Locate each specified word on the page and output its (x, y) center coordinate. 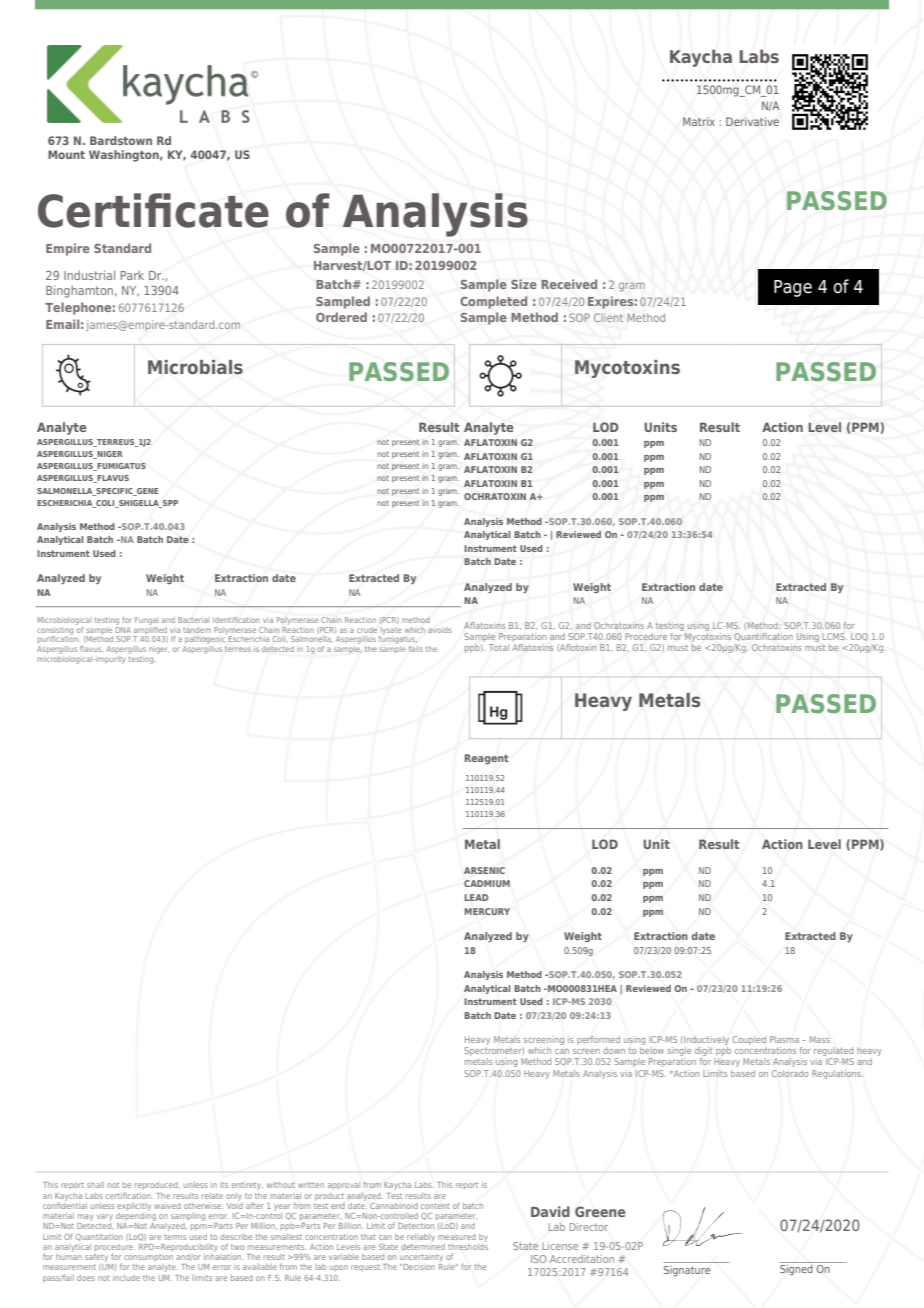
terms (175, 1237)
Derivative (752, 121)
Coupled (749, 1040)
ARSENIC (484, 870)
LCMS (835, 636)
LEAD (476, 897)
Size (524, 284)
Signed (796, 1270)
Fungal (146, 621)
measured (457, 1237)
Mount (66, 154)
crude (367, 630)
